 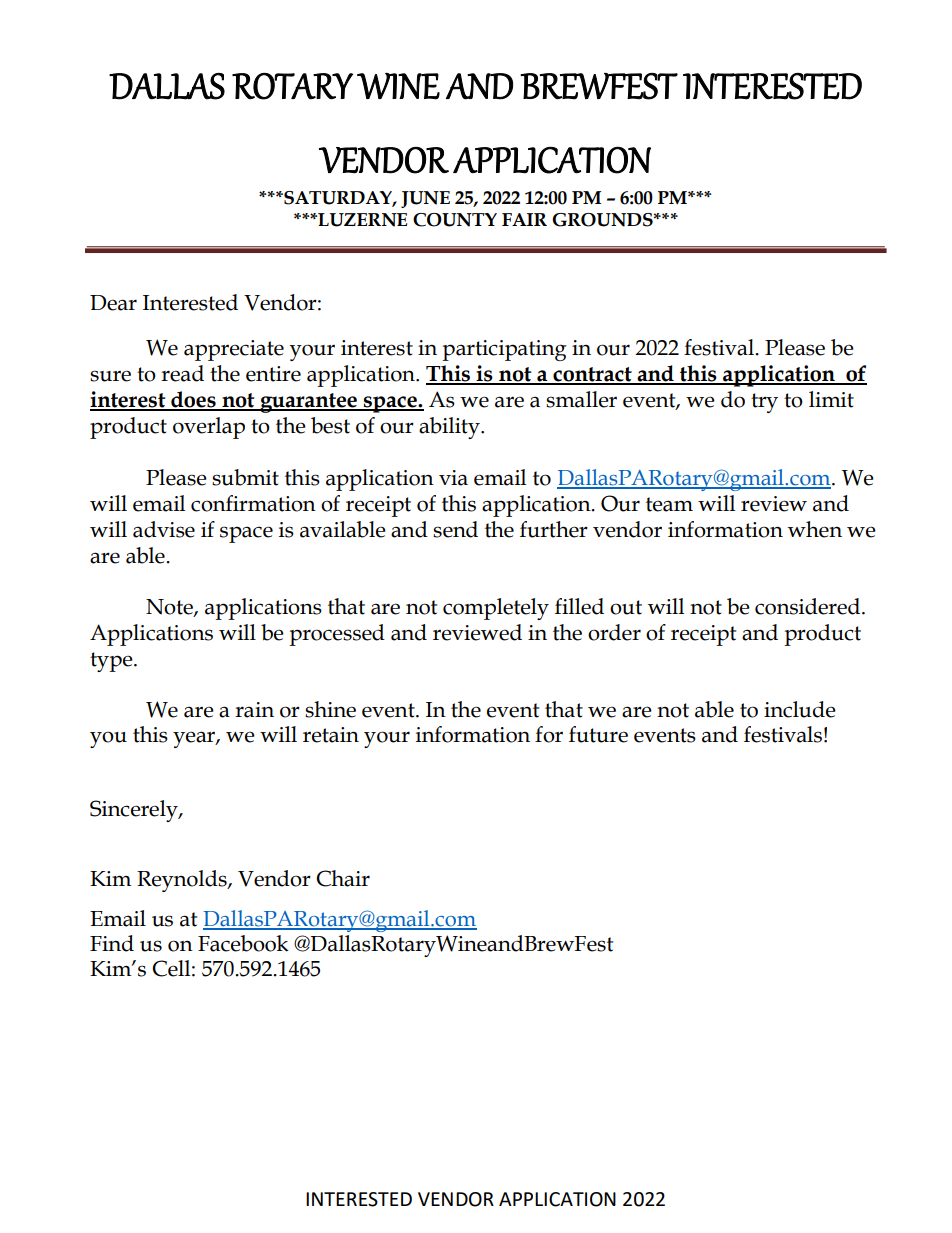 What do you see at coordinates (113, 303) in the page?
I see `Dear` at bounding box center [113, 303].
